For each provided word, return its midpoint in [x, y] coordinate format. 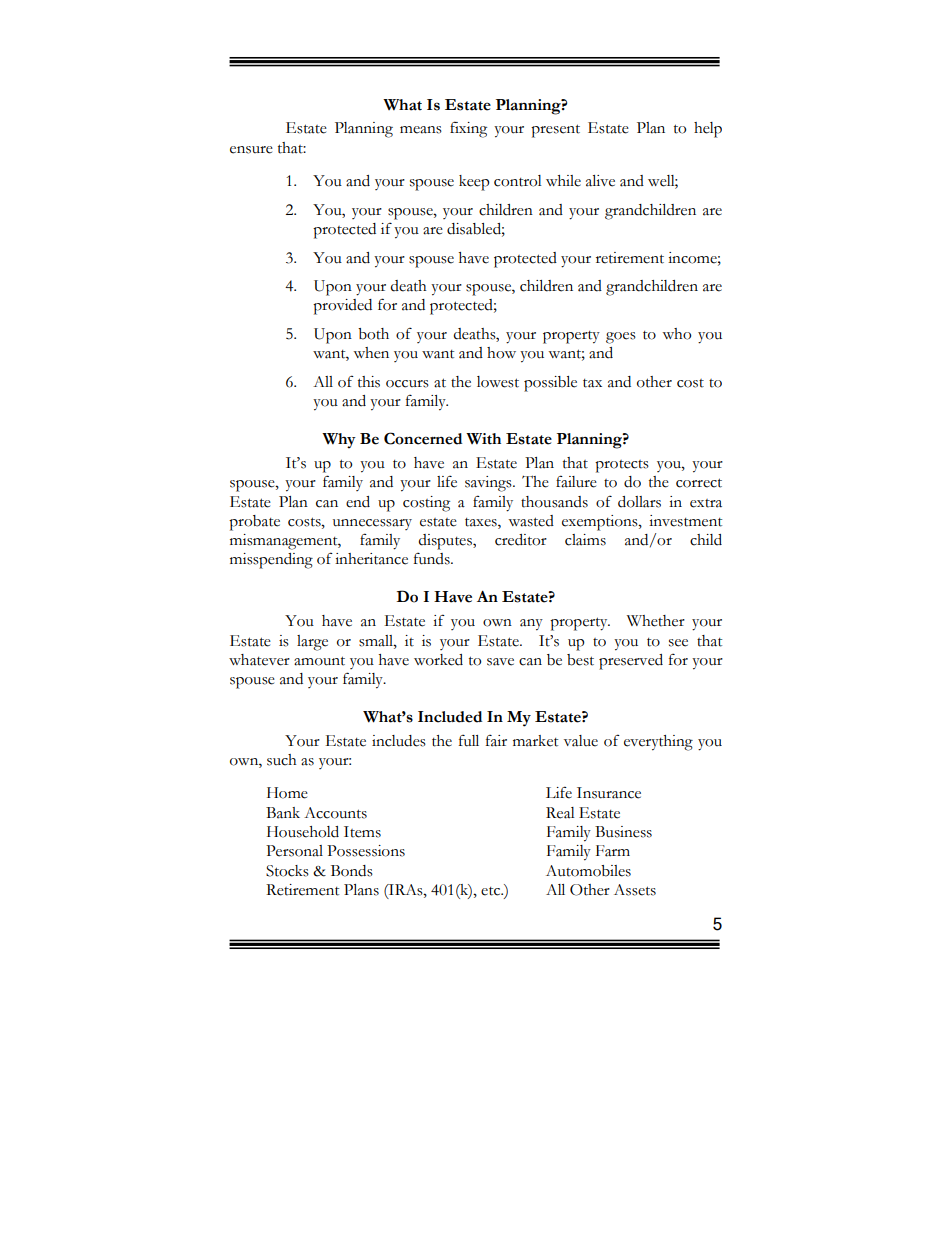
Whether [656, 621]
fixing [468, 129]
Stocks [287, 871]
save [500, 662]
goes [621, 338]
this [369, 382]
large [312, 643]
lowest [498, 382]
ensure [251, 150]
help [708, 130]
